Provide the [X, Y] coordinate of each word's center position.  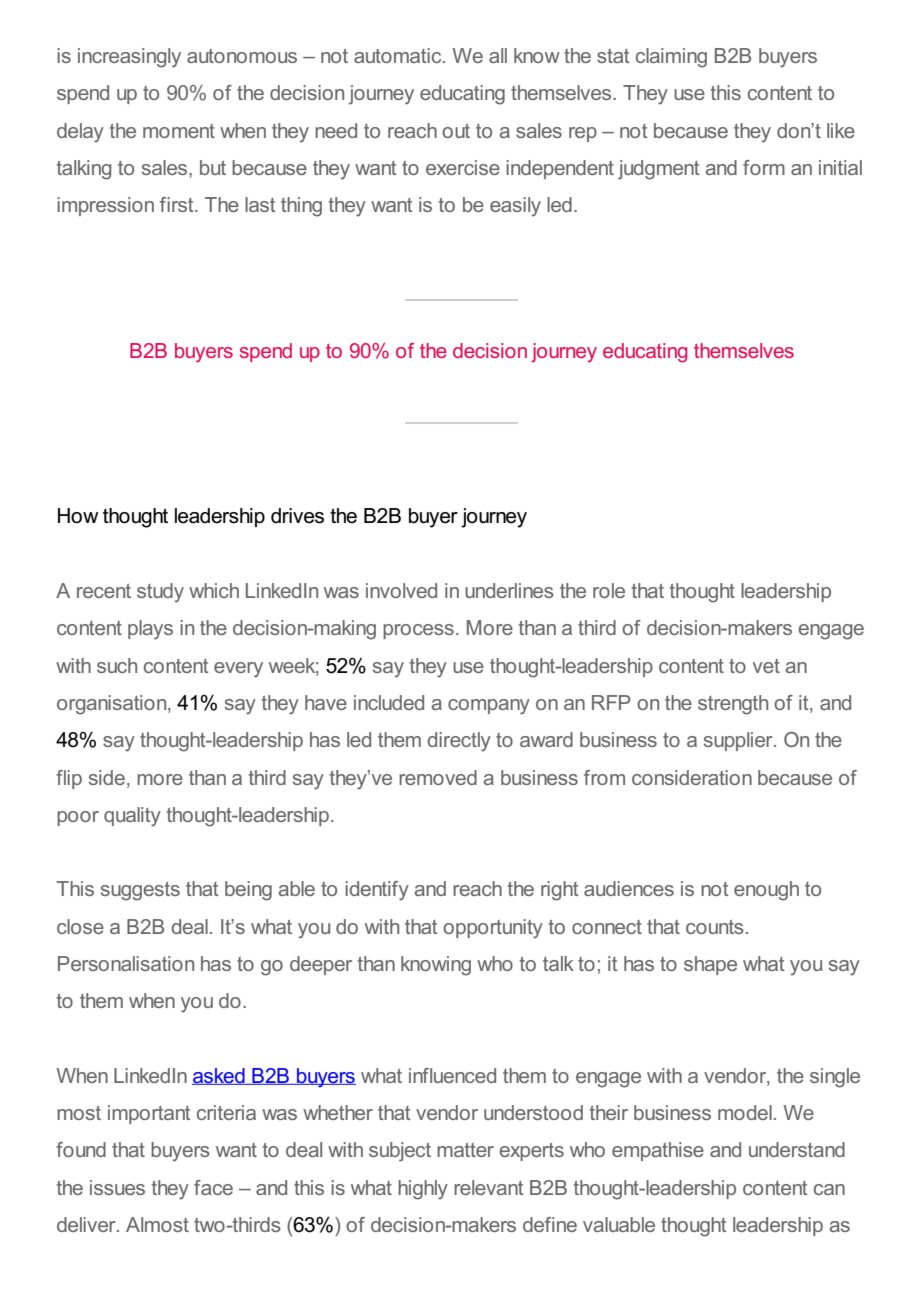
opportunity [493, 929]
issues [117, 1187]
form [764, 167]
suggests [140, 891]
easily [515, 207]
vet [766, 666]
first [178, 204]
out [456, 131]
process [418, 631]
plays [150, 630]
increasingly [129, 58]
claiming [671, 58]
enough [766, 891]
